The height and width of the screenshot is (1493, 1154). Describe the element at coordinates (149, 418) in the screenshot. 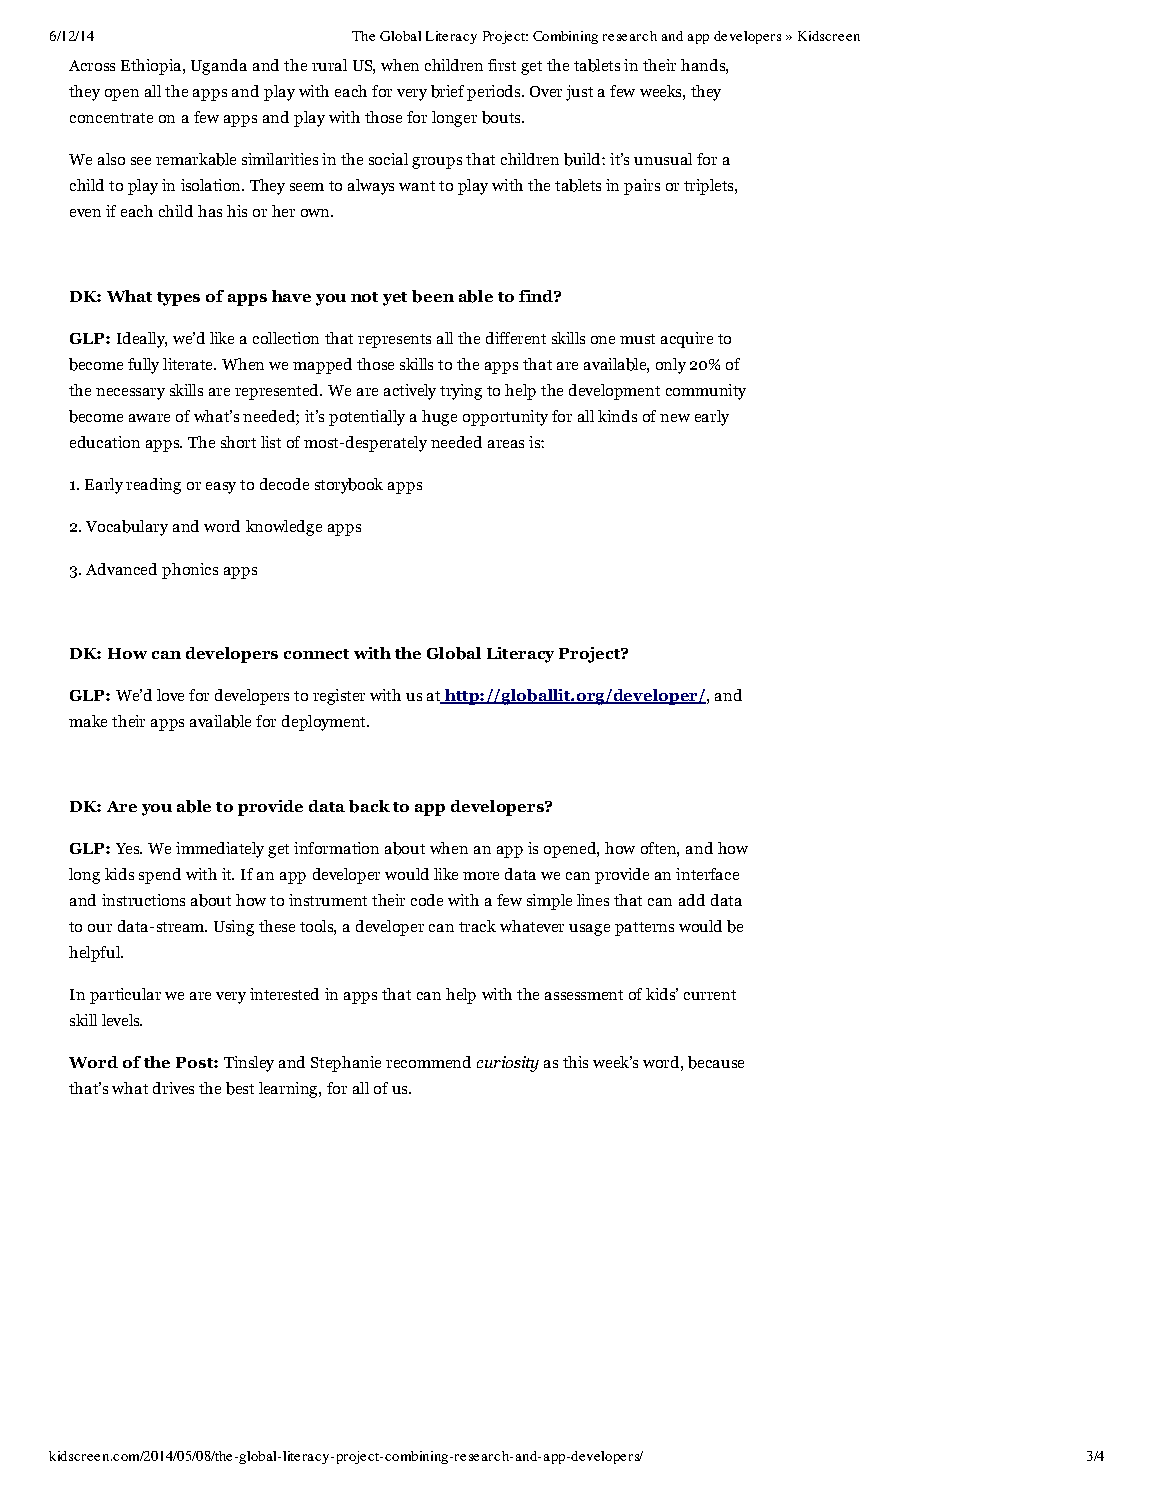

I see `aware` at that location.
